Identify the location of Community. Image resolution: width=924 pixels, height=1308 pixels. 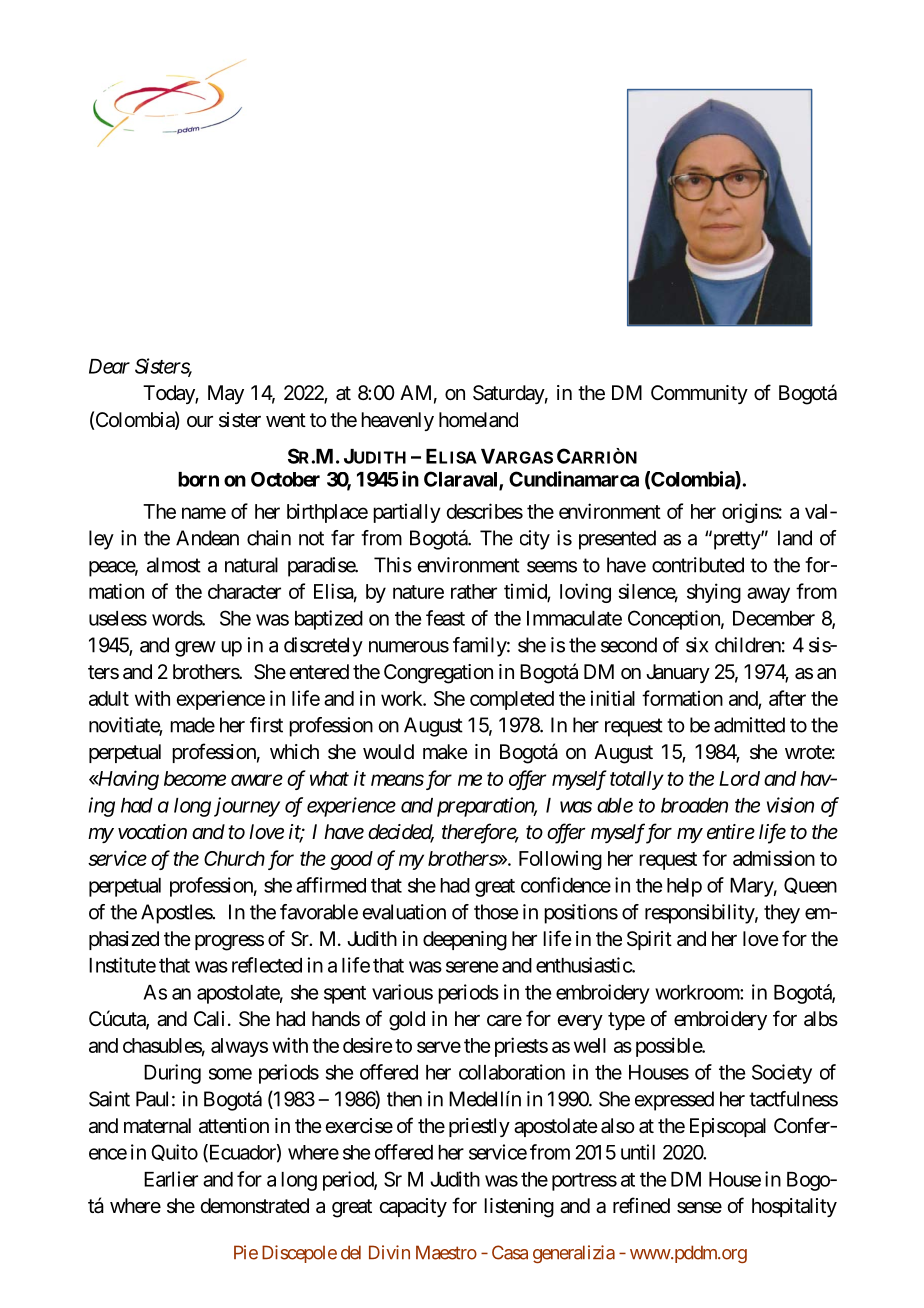
(699, 394).
